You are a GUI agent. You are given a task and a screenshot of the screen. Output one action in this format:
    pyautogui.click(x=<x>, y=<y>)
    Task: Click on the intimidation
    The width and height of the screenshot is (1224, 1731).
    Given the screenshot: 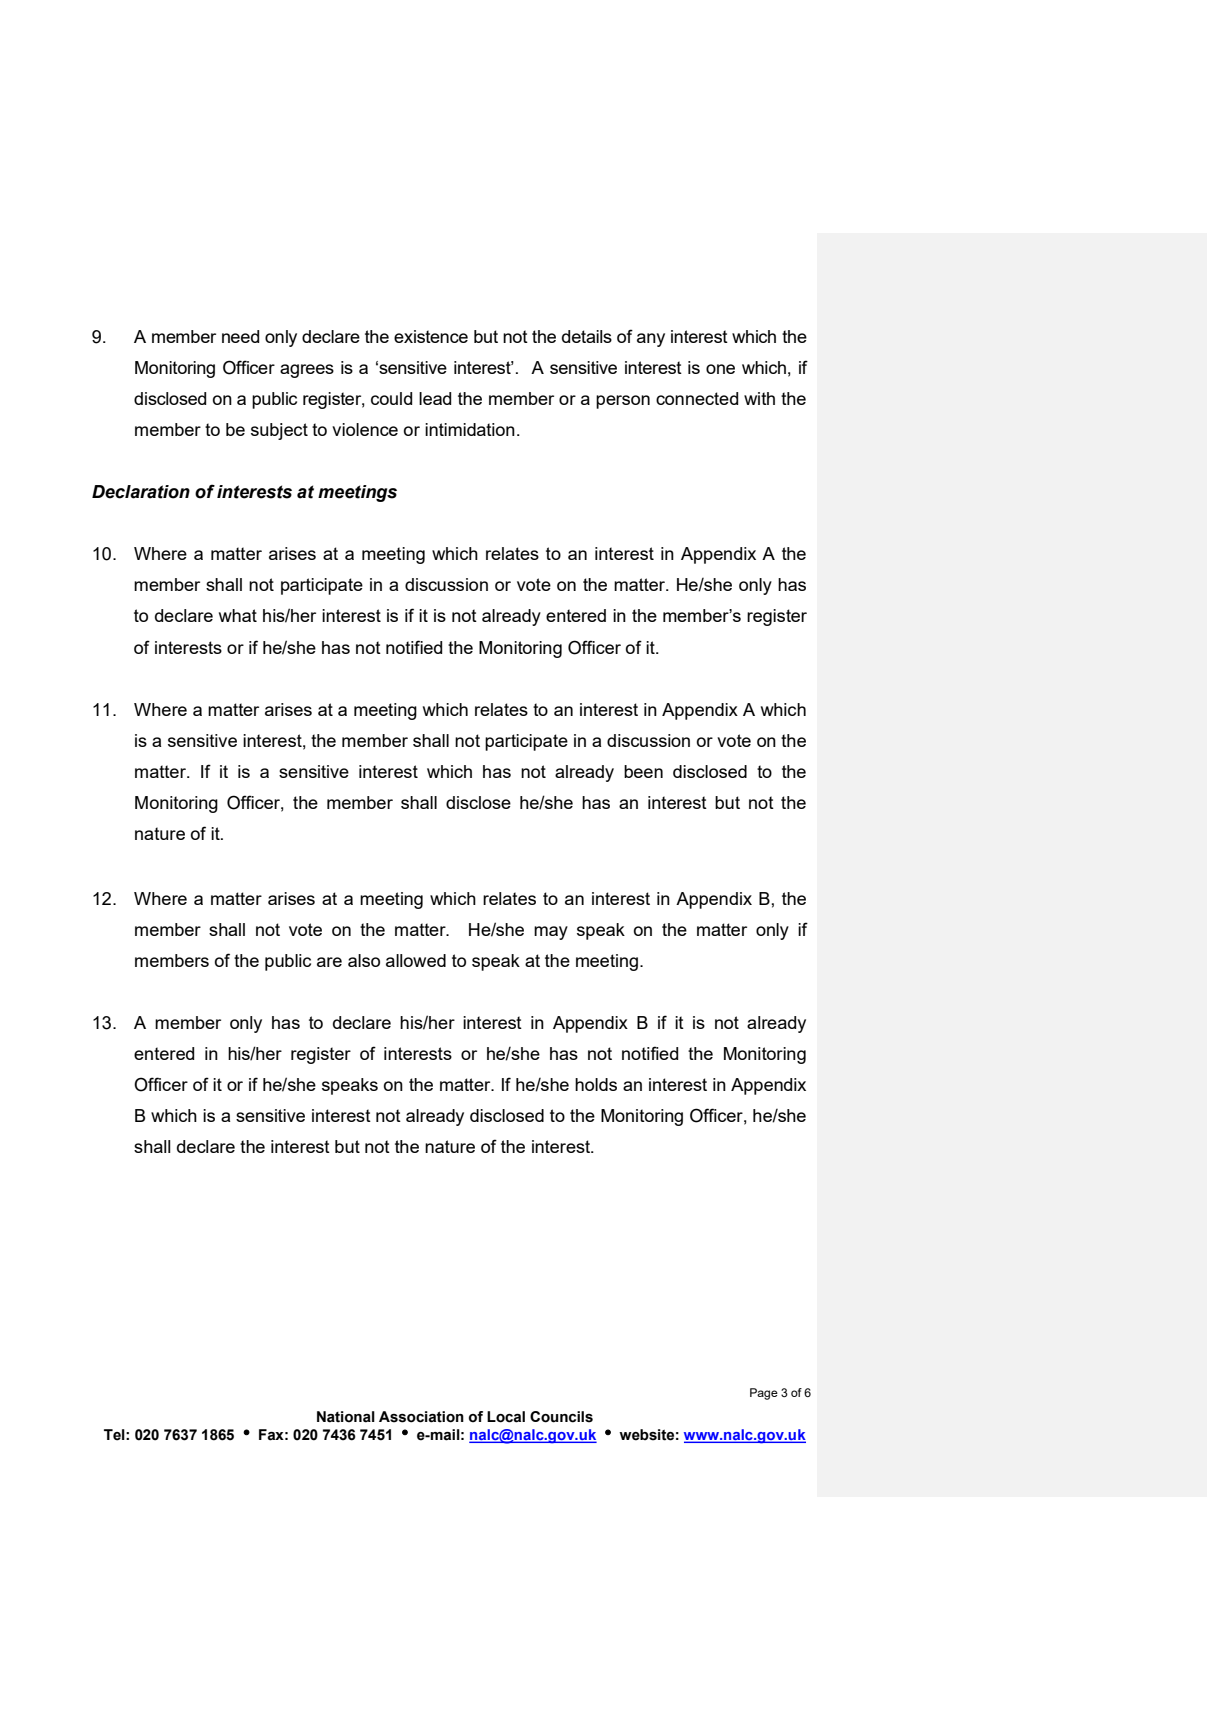 What is the action you would take?
    pyautogui.click(x=470, y=429)
